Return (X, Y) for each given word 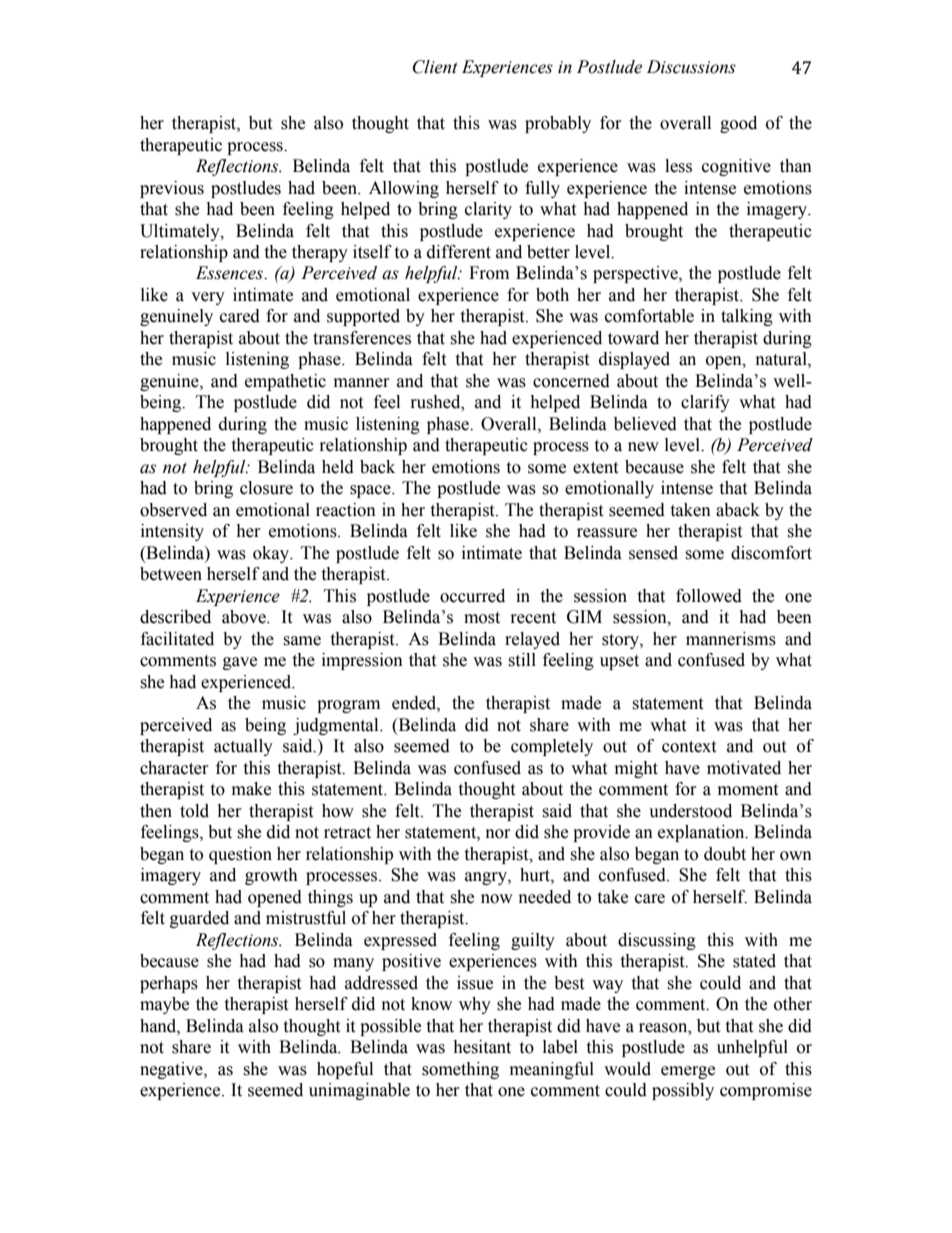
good (738, 124)
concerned (571, 381)
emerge (688, 1072)
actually (243, 747)
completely (552, 747)
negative (172, 1070)
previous (172, 189)
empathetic (285, 382)
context (689, 747)
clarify (705, 403)
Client (435, 67)
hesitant (482, 1047)
